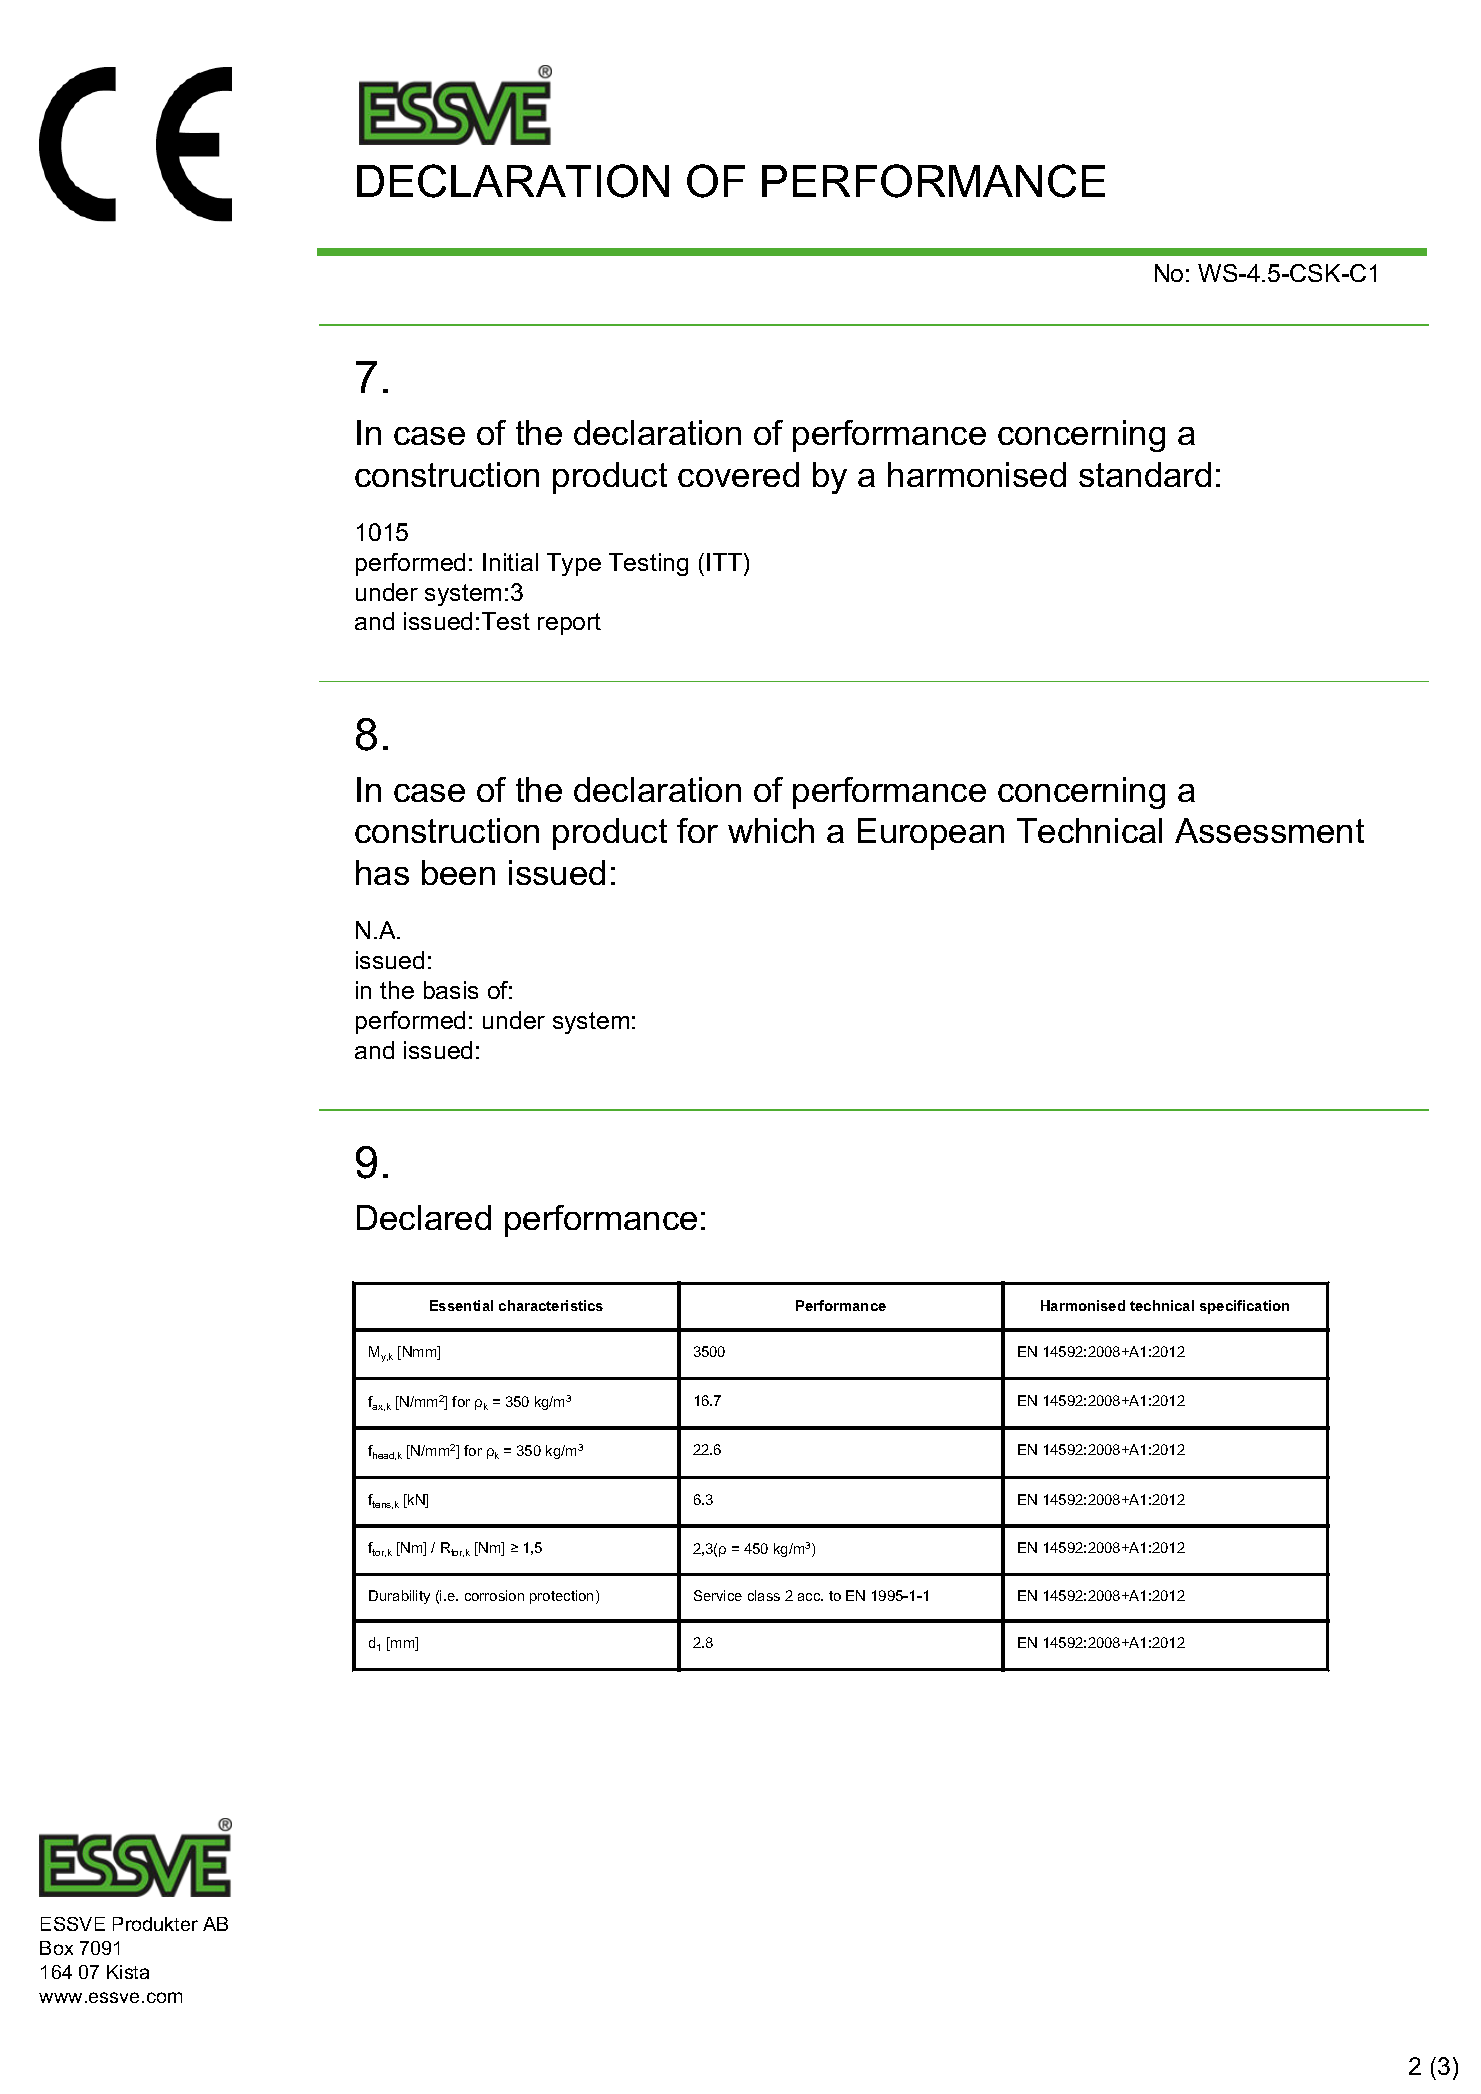  I want to click on ITT, so click(726, 562).
